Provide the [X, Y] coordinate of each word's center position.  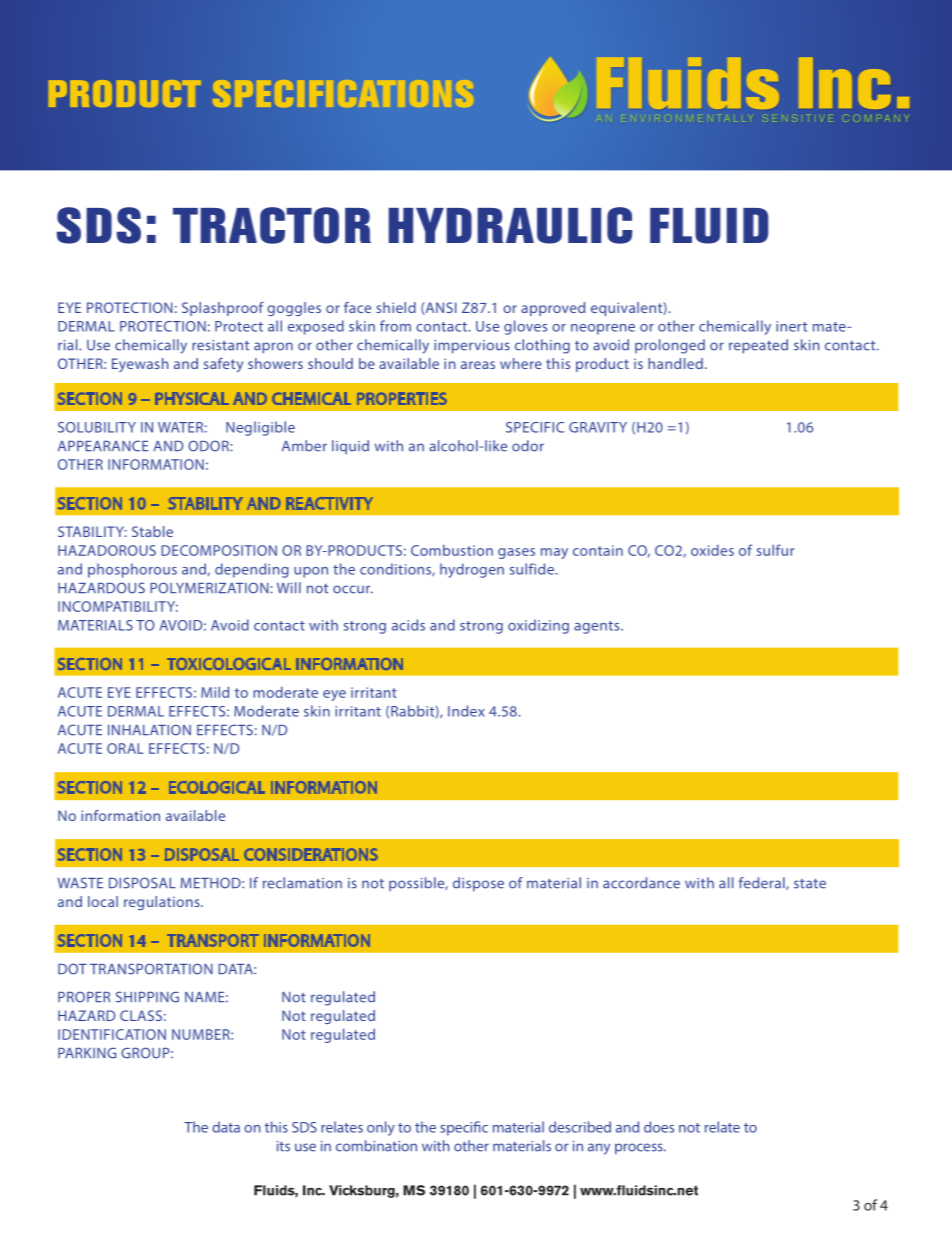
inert [791, 326]
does [659, 1127]
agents [598, 627]
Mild [215, 692]
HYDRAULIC [510, 225]
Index [466, 711]
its [283, 1146]
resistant [220, 345]
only [381, 1128]
